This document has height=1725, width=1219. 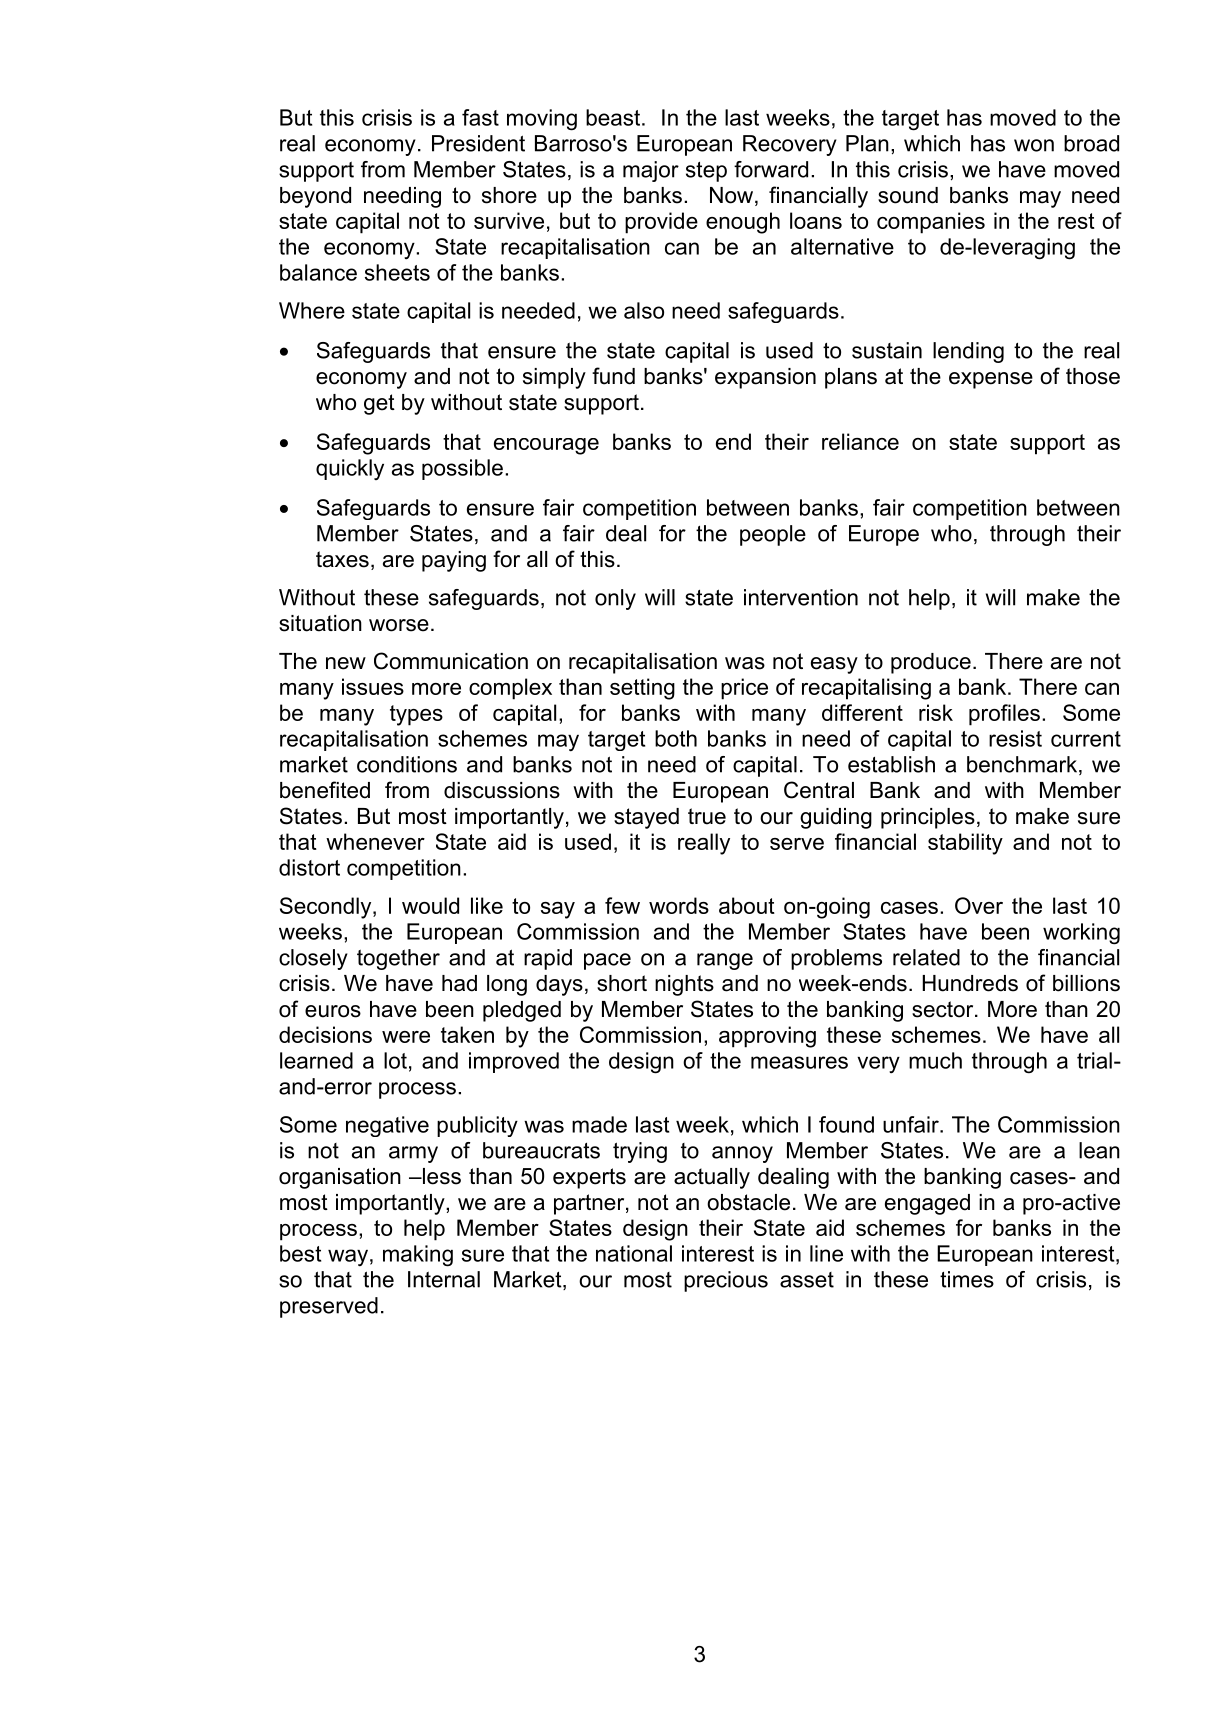 What do you see at coordinates (430, 905) in the document?
I see `would` at bounding box center [430, 905].
